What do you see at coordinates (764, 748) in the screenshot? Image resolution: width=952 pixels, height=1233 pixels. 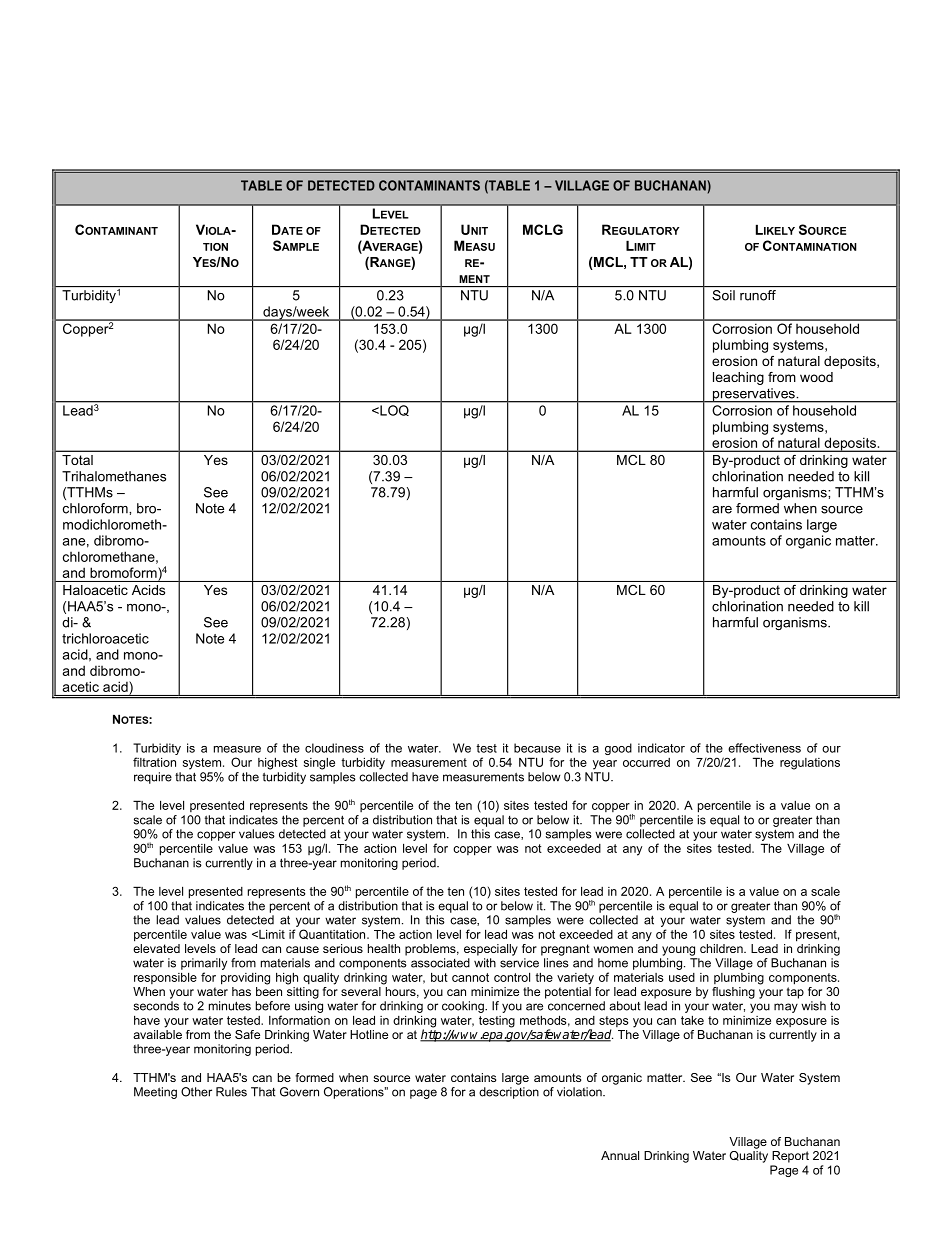 I see `effectiveness` at bounding box center [764, 748].
